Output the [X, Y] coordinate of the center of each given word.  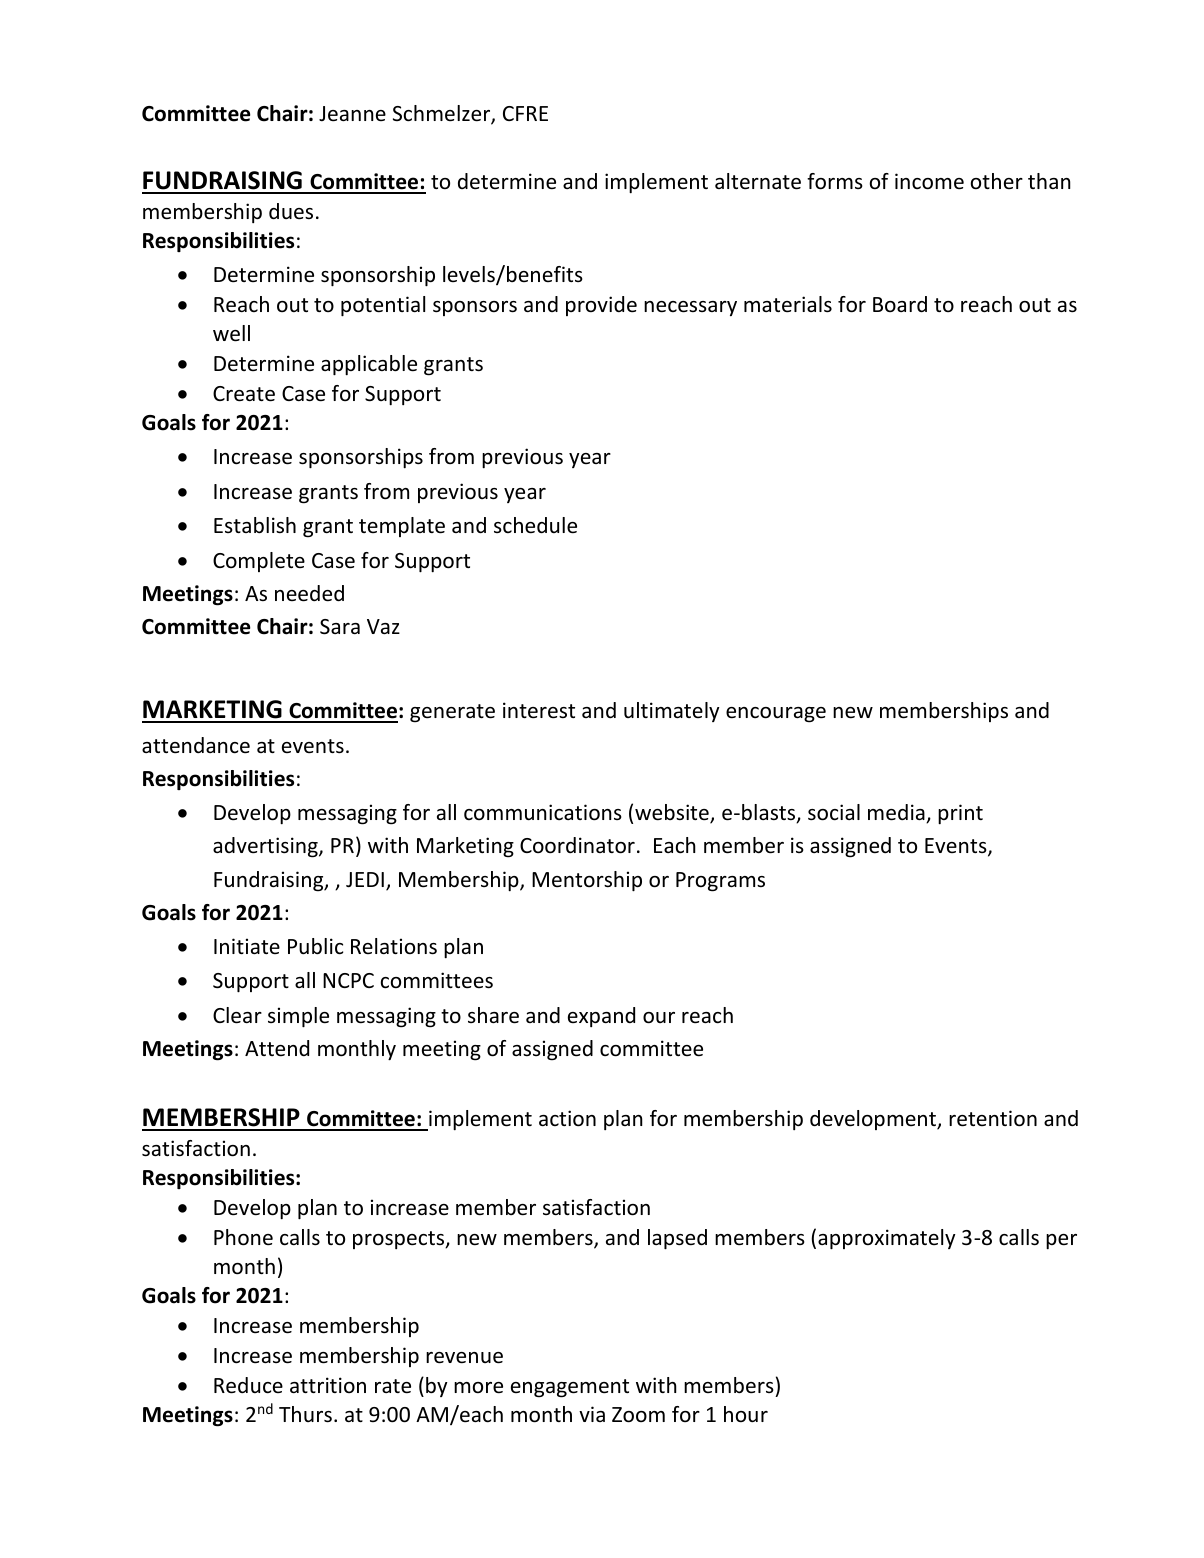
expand [601, 1017]
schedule [535, 525]
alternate [758, 181]
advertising [266, 847]
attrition [328, 1385]
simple [298, 1017]
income [929, 181]
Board [900, 304]
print [960, 814]
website [673, 813]
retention [993, 1118]
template [402, 527]
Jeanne [352, 114]
